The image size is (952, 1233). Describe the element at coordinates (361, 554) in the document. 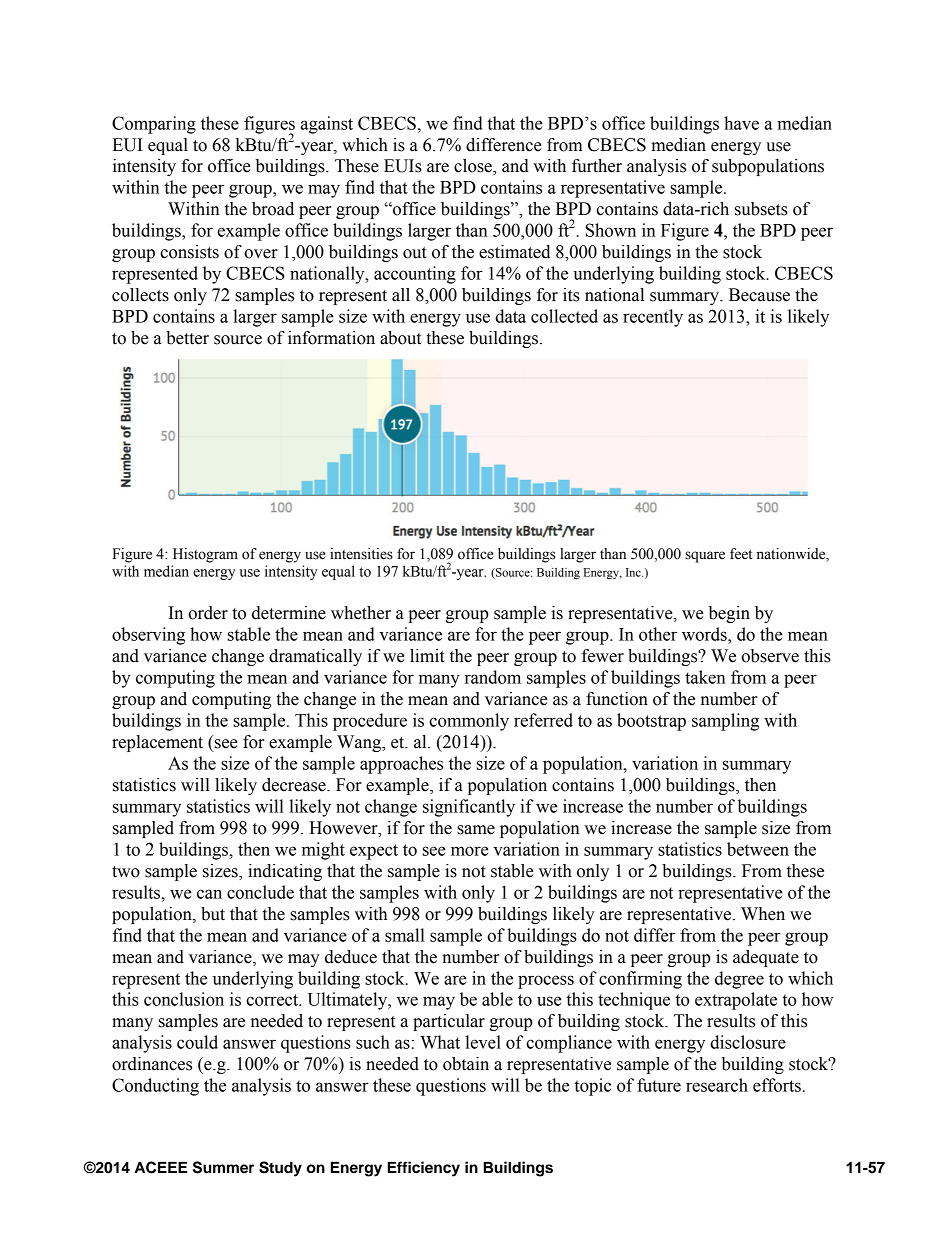

I see `intensities` at that location.
